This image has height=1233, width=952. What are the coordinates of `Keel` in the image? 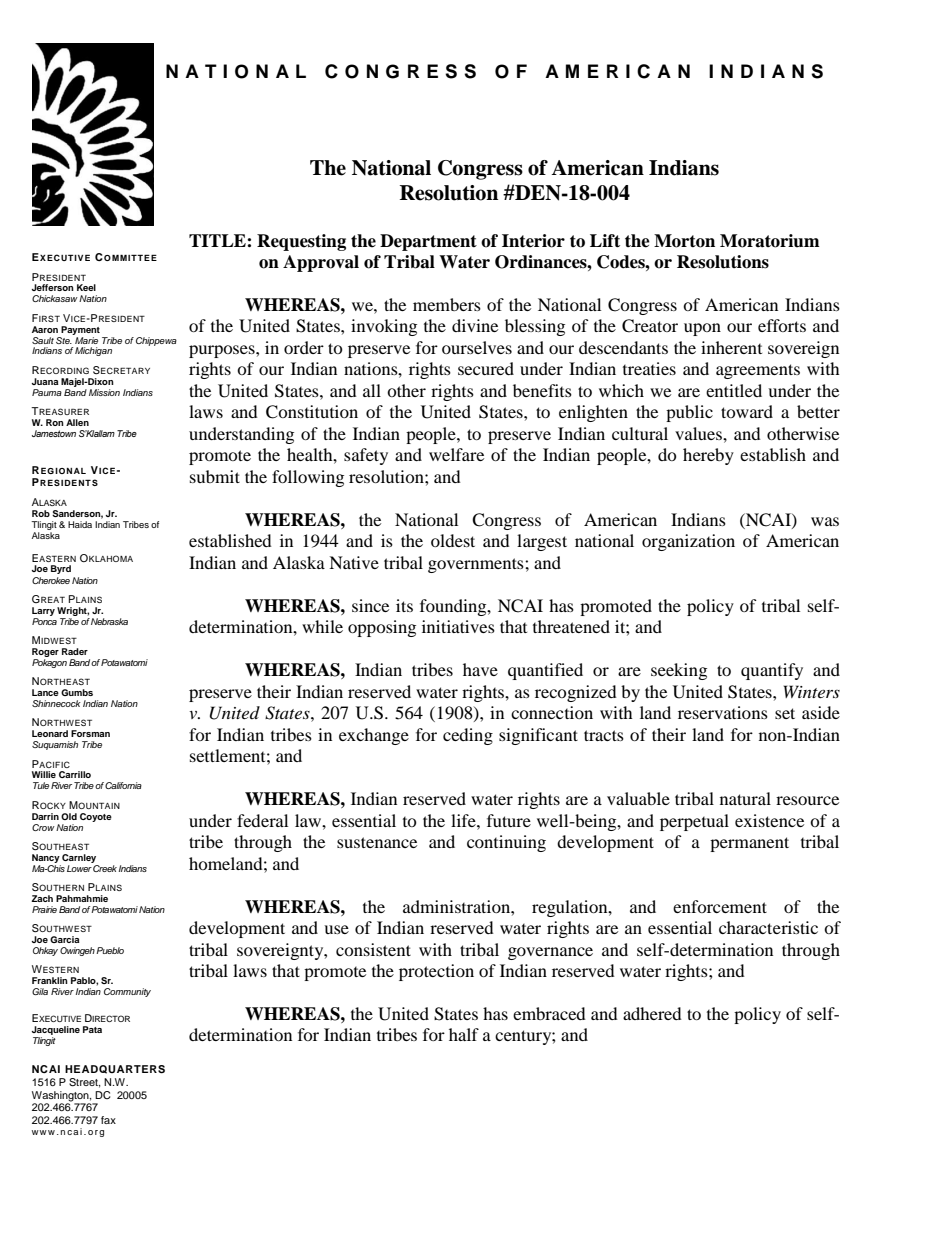 It's located at (86, 287).
